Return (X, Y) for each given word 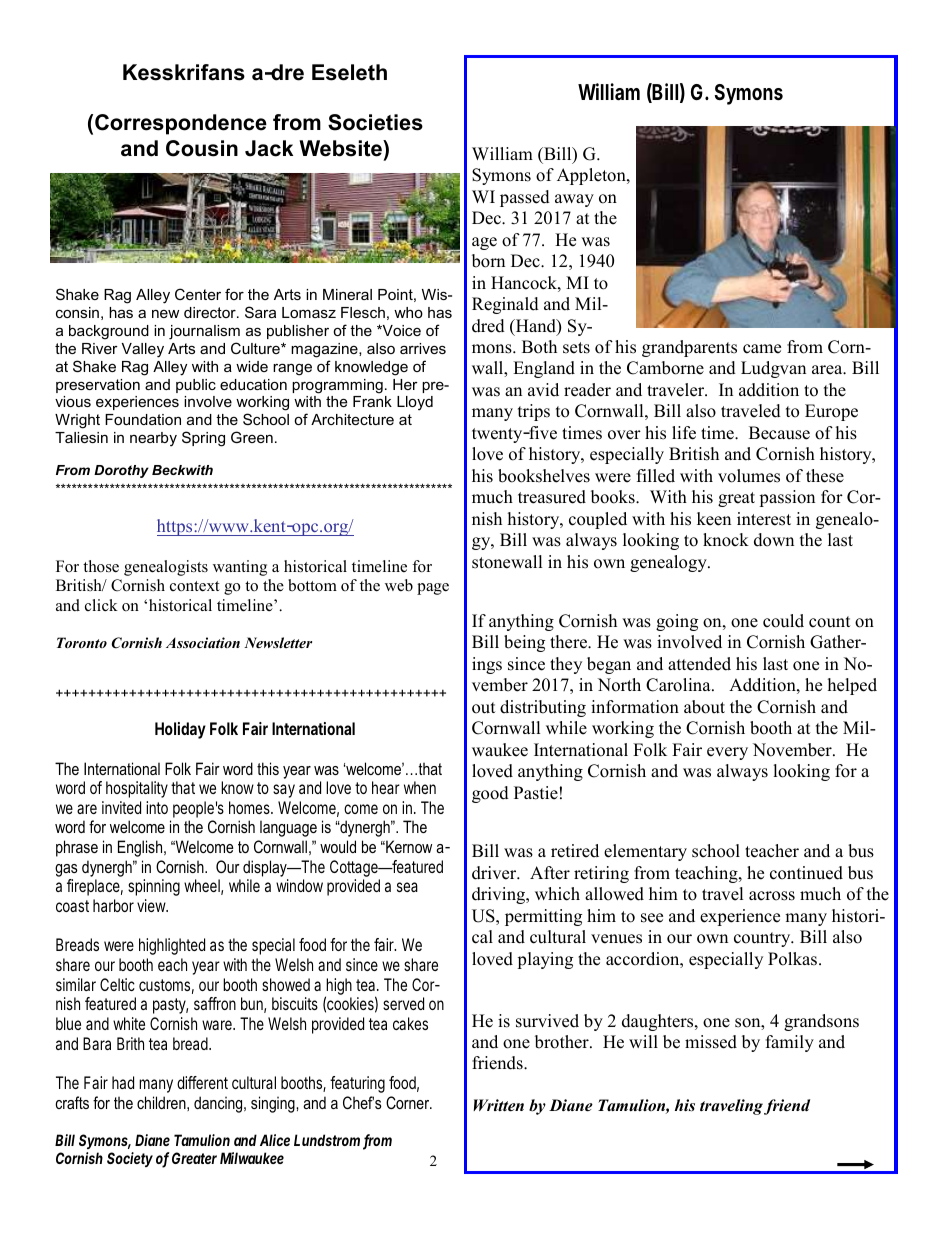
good (490, 794)
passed (525, 198)
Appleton (592, 176)
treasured (552, 497)
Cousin (202, 148)
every (727, 753)
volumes (749, 476)
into (157, 807)
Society (130, 1159)
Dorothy (121, 471)
